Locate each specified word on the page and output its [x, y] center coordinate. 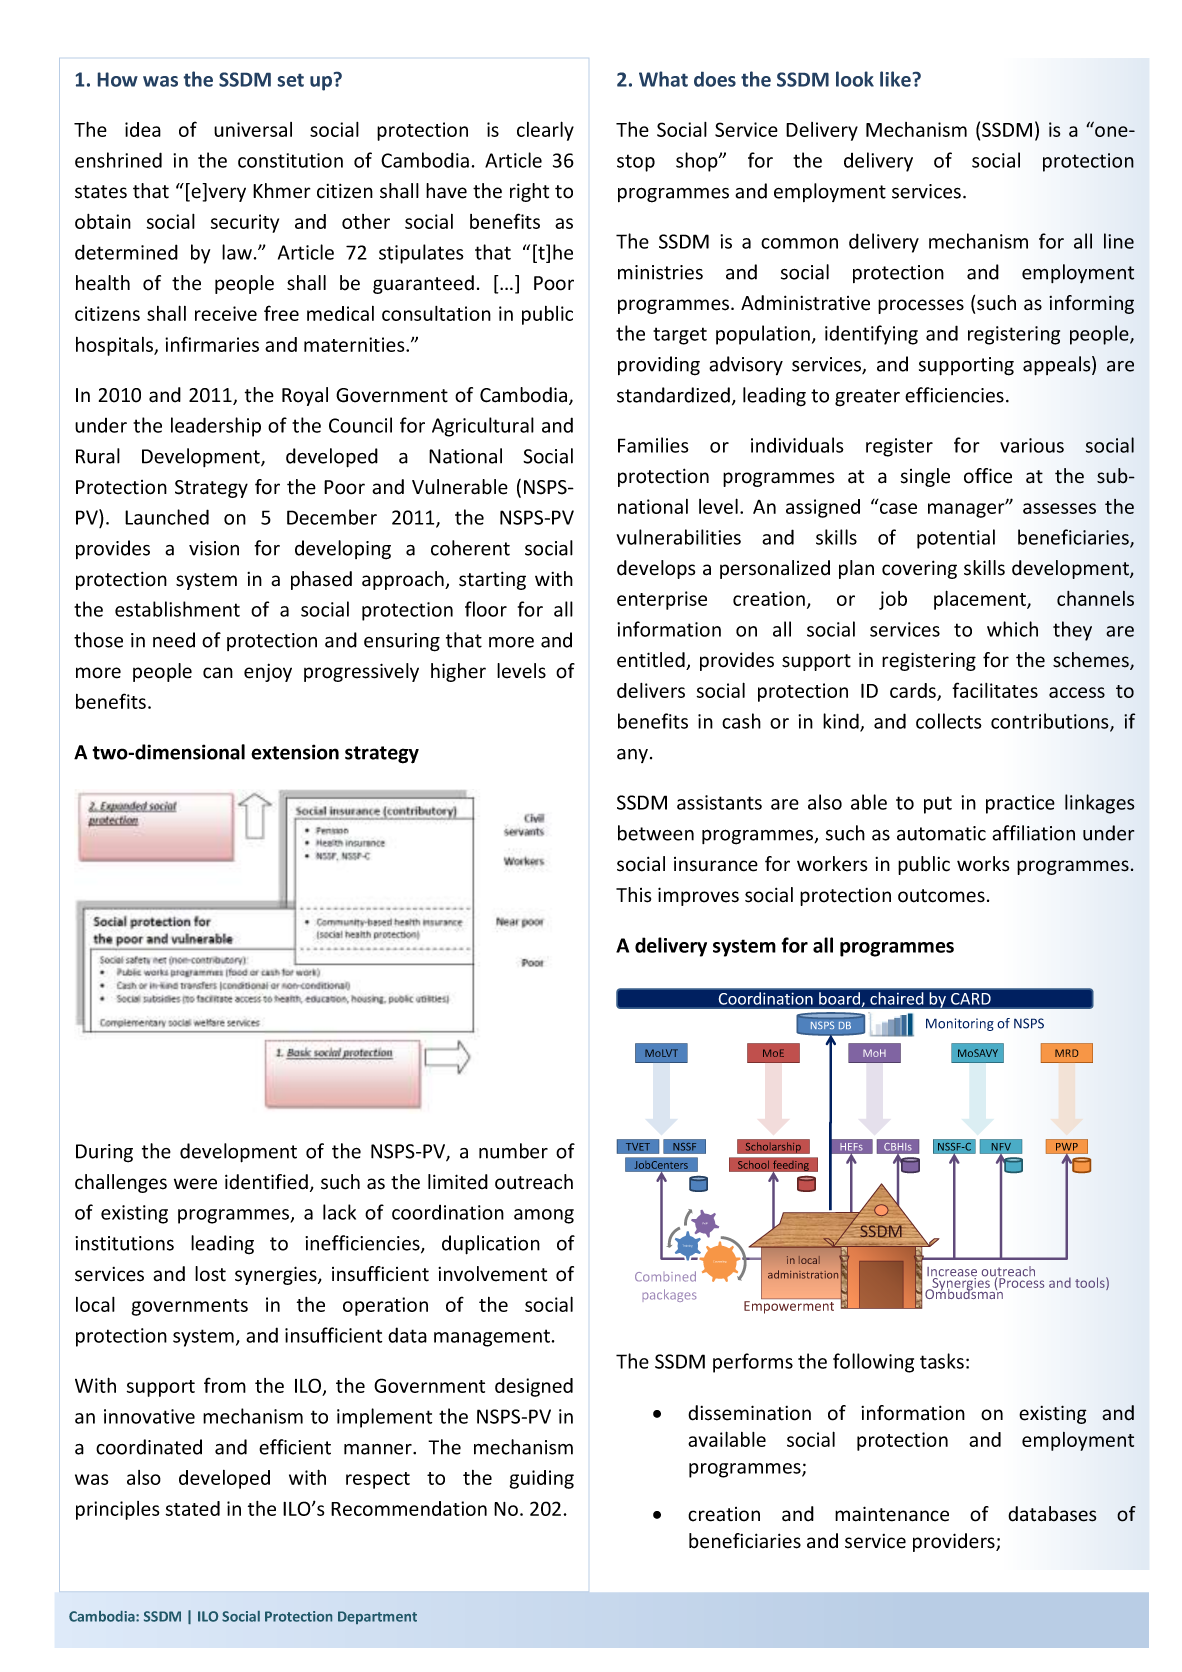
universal [253, 129]
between [656, 833]
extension [295, 752]
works [983, 864]
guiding [542, 1479]
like [895, 79]
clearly [545, 131]
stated [193, 1508]
